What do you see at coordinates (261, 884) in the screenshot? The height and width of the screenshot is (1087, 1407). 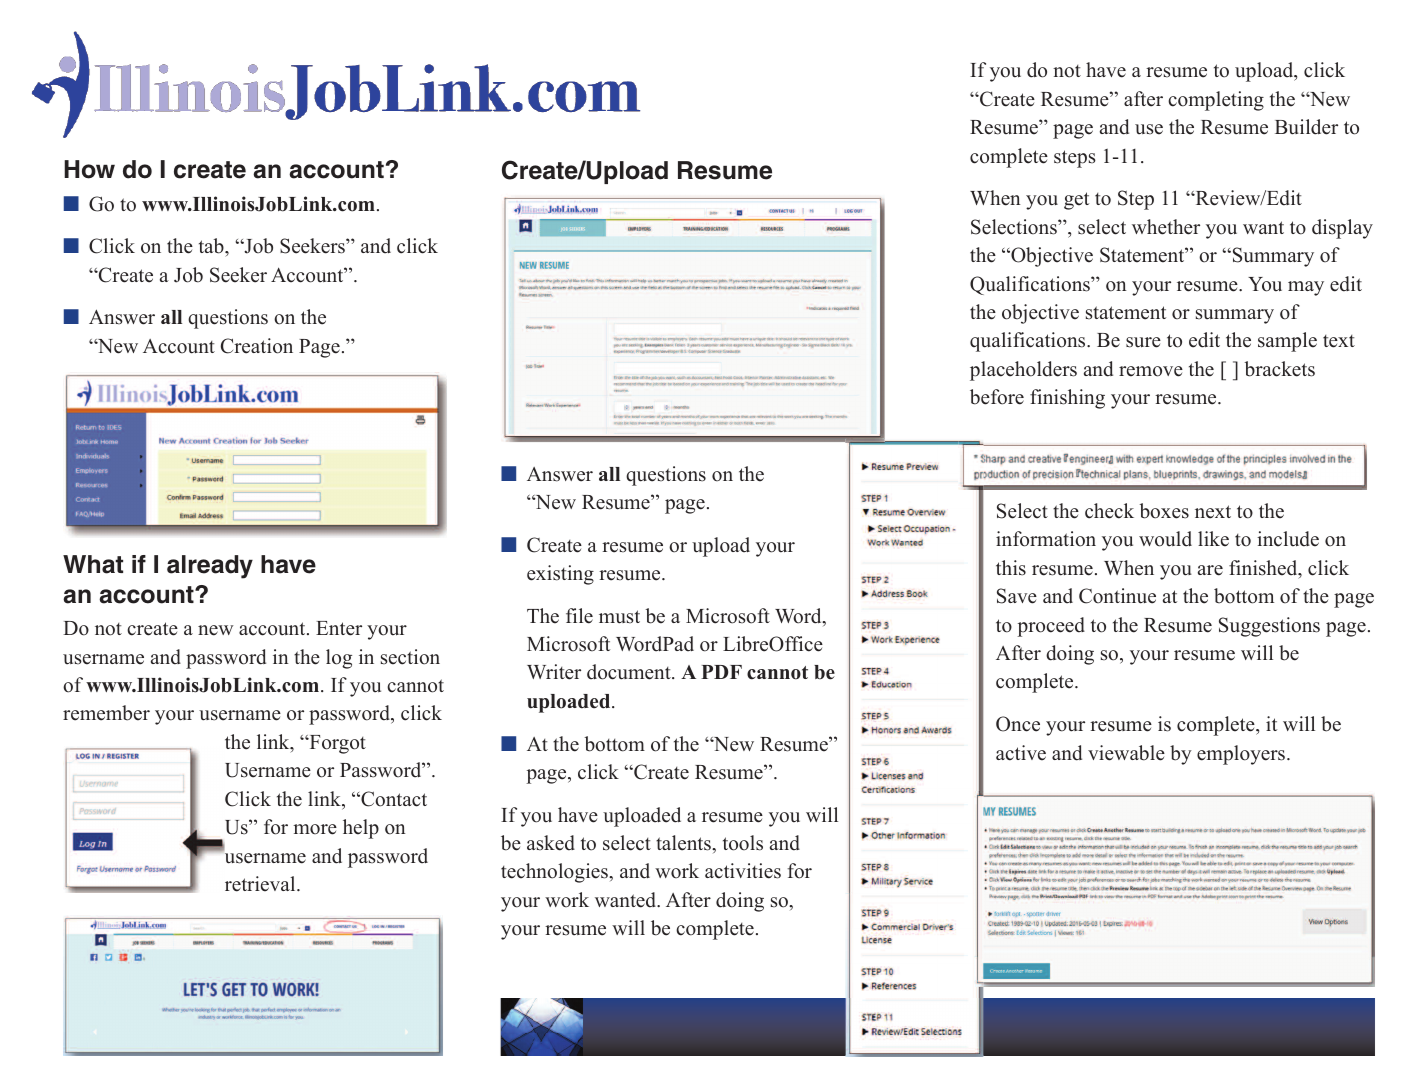 I see `retrieval` at bounding box center [261, 884].
